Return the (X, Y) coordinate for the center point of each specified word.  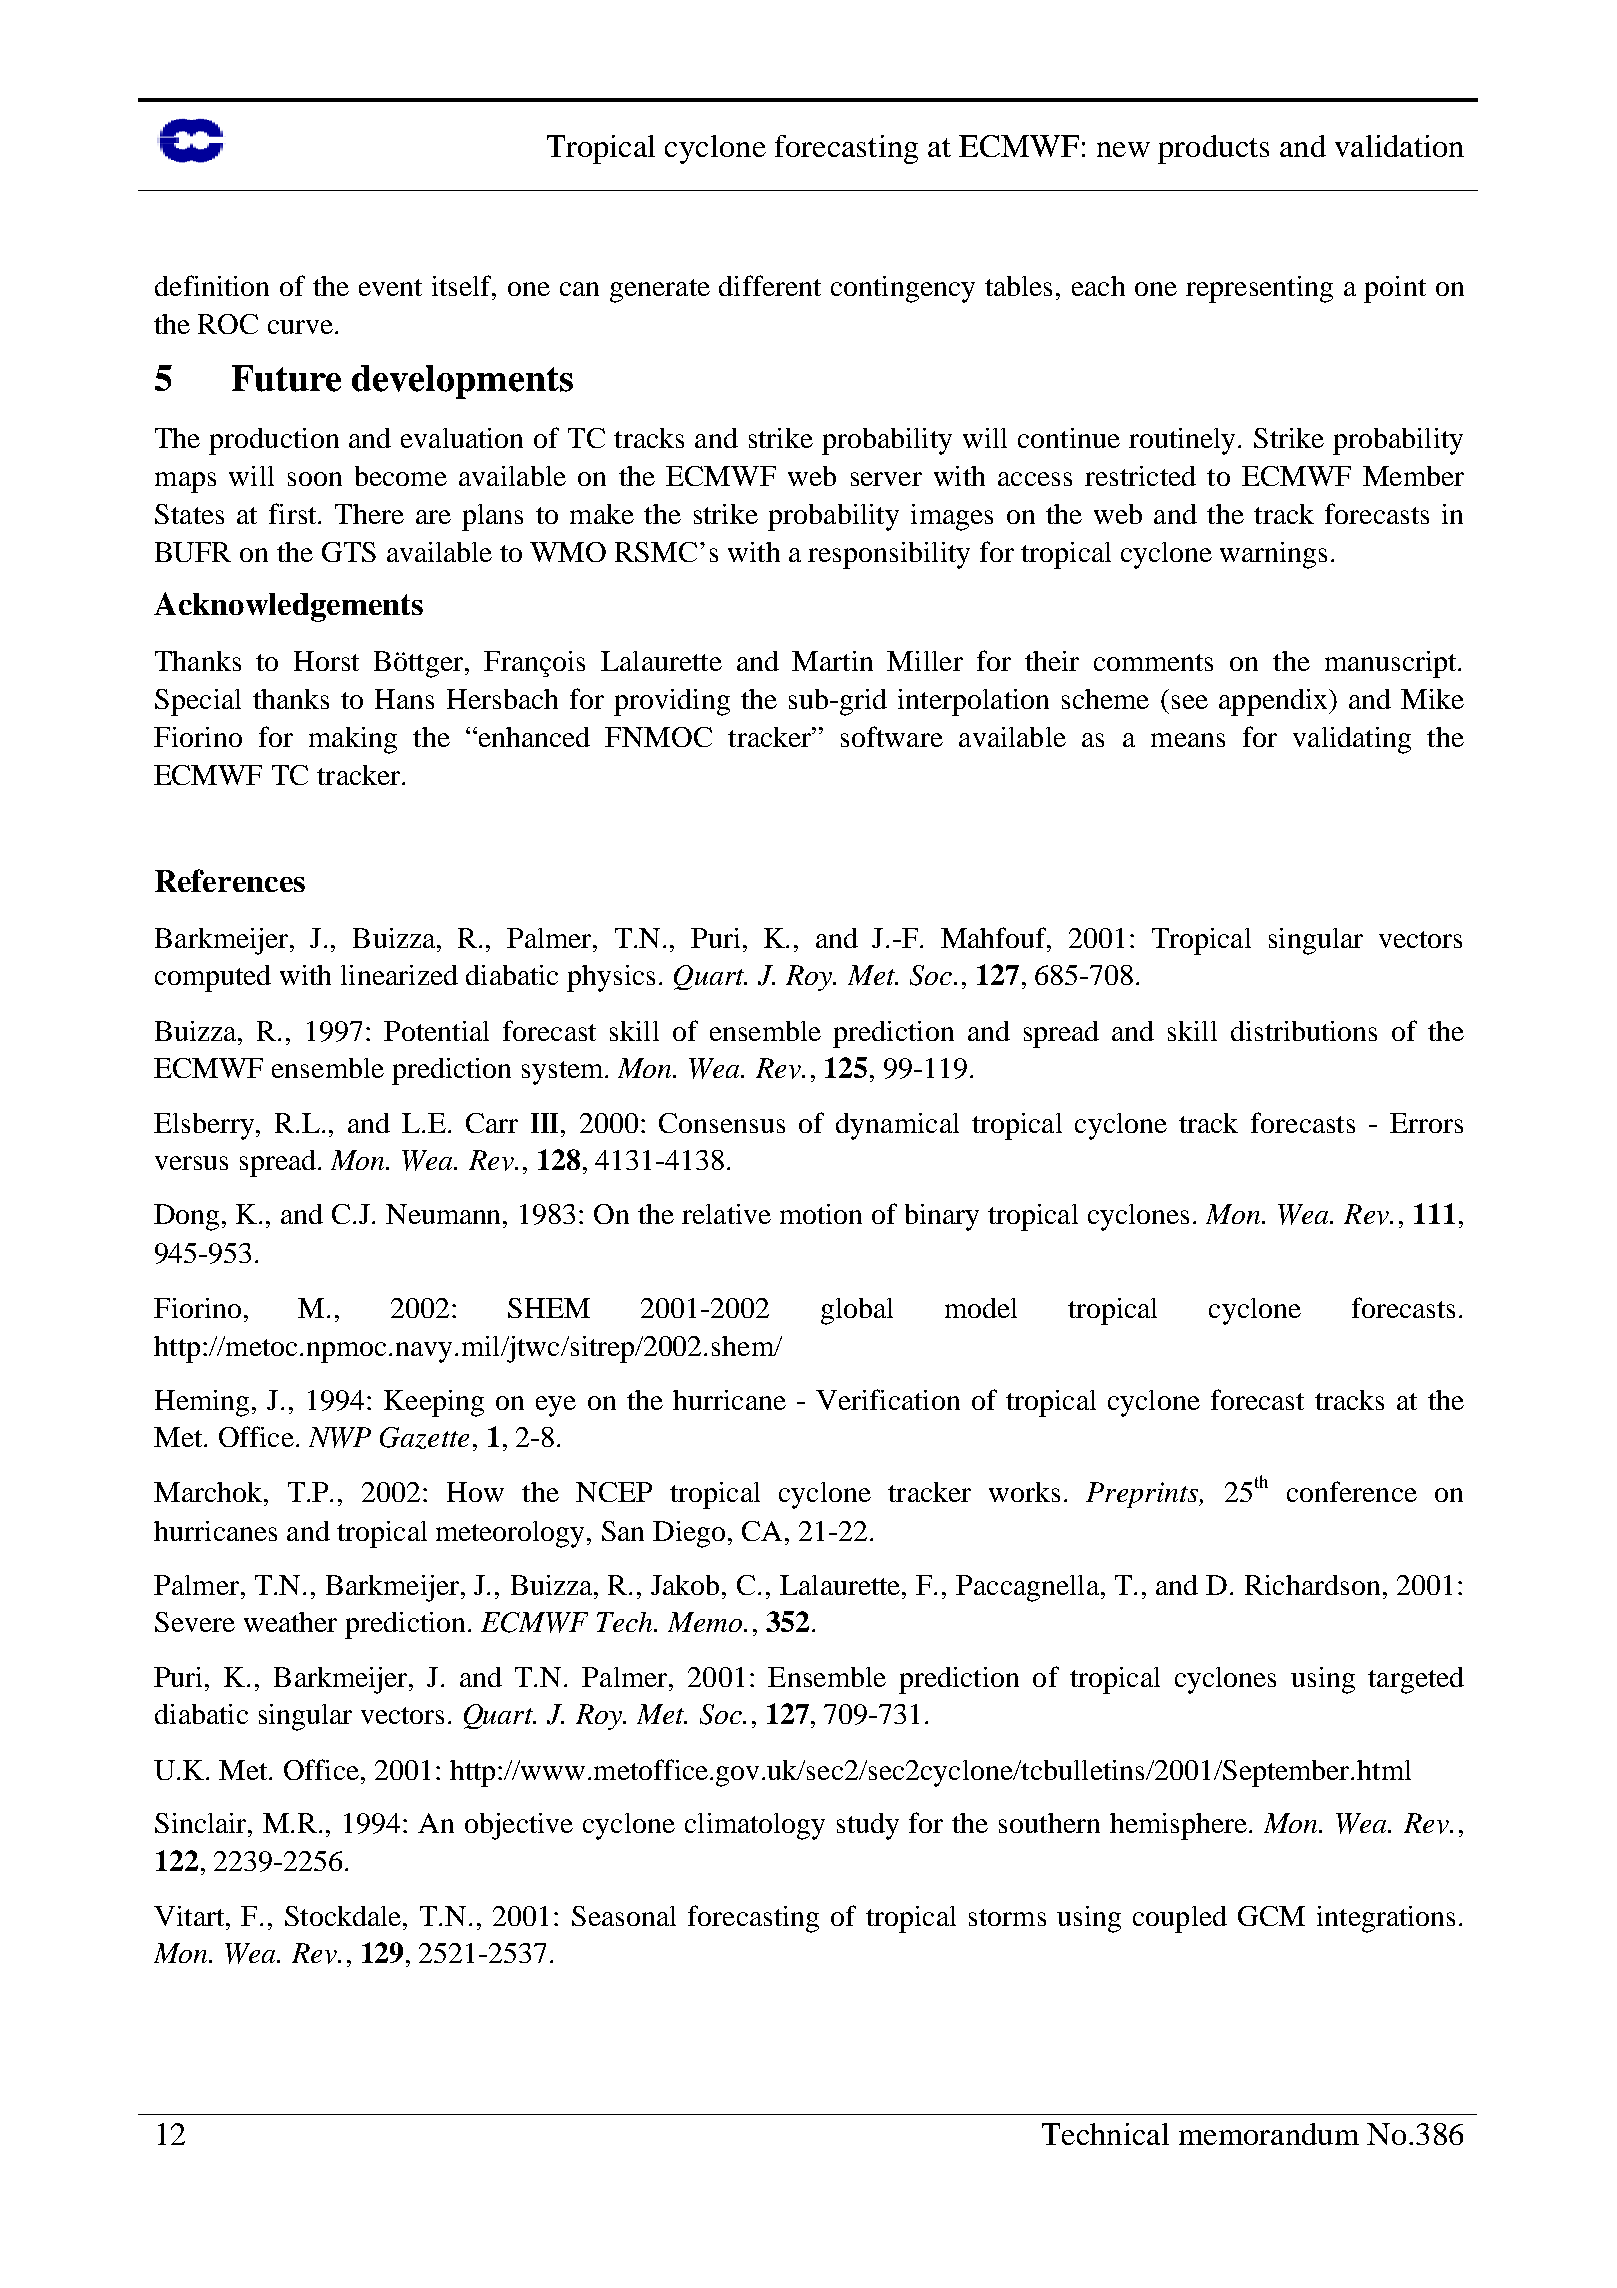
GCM (1271, 1916)
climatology (755, 1826)
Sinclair (202, 1823)
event (390, 287)
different (770, 285)
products (1213, 149)
